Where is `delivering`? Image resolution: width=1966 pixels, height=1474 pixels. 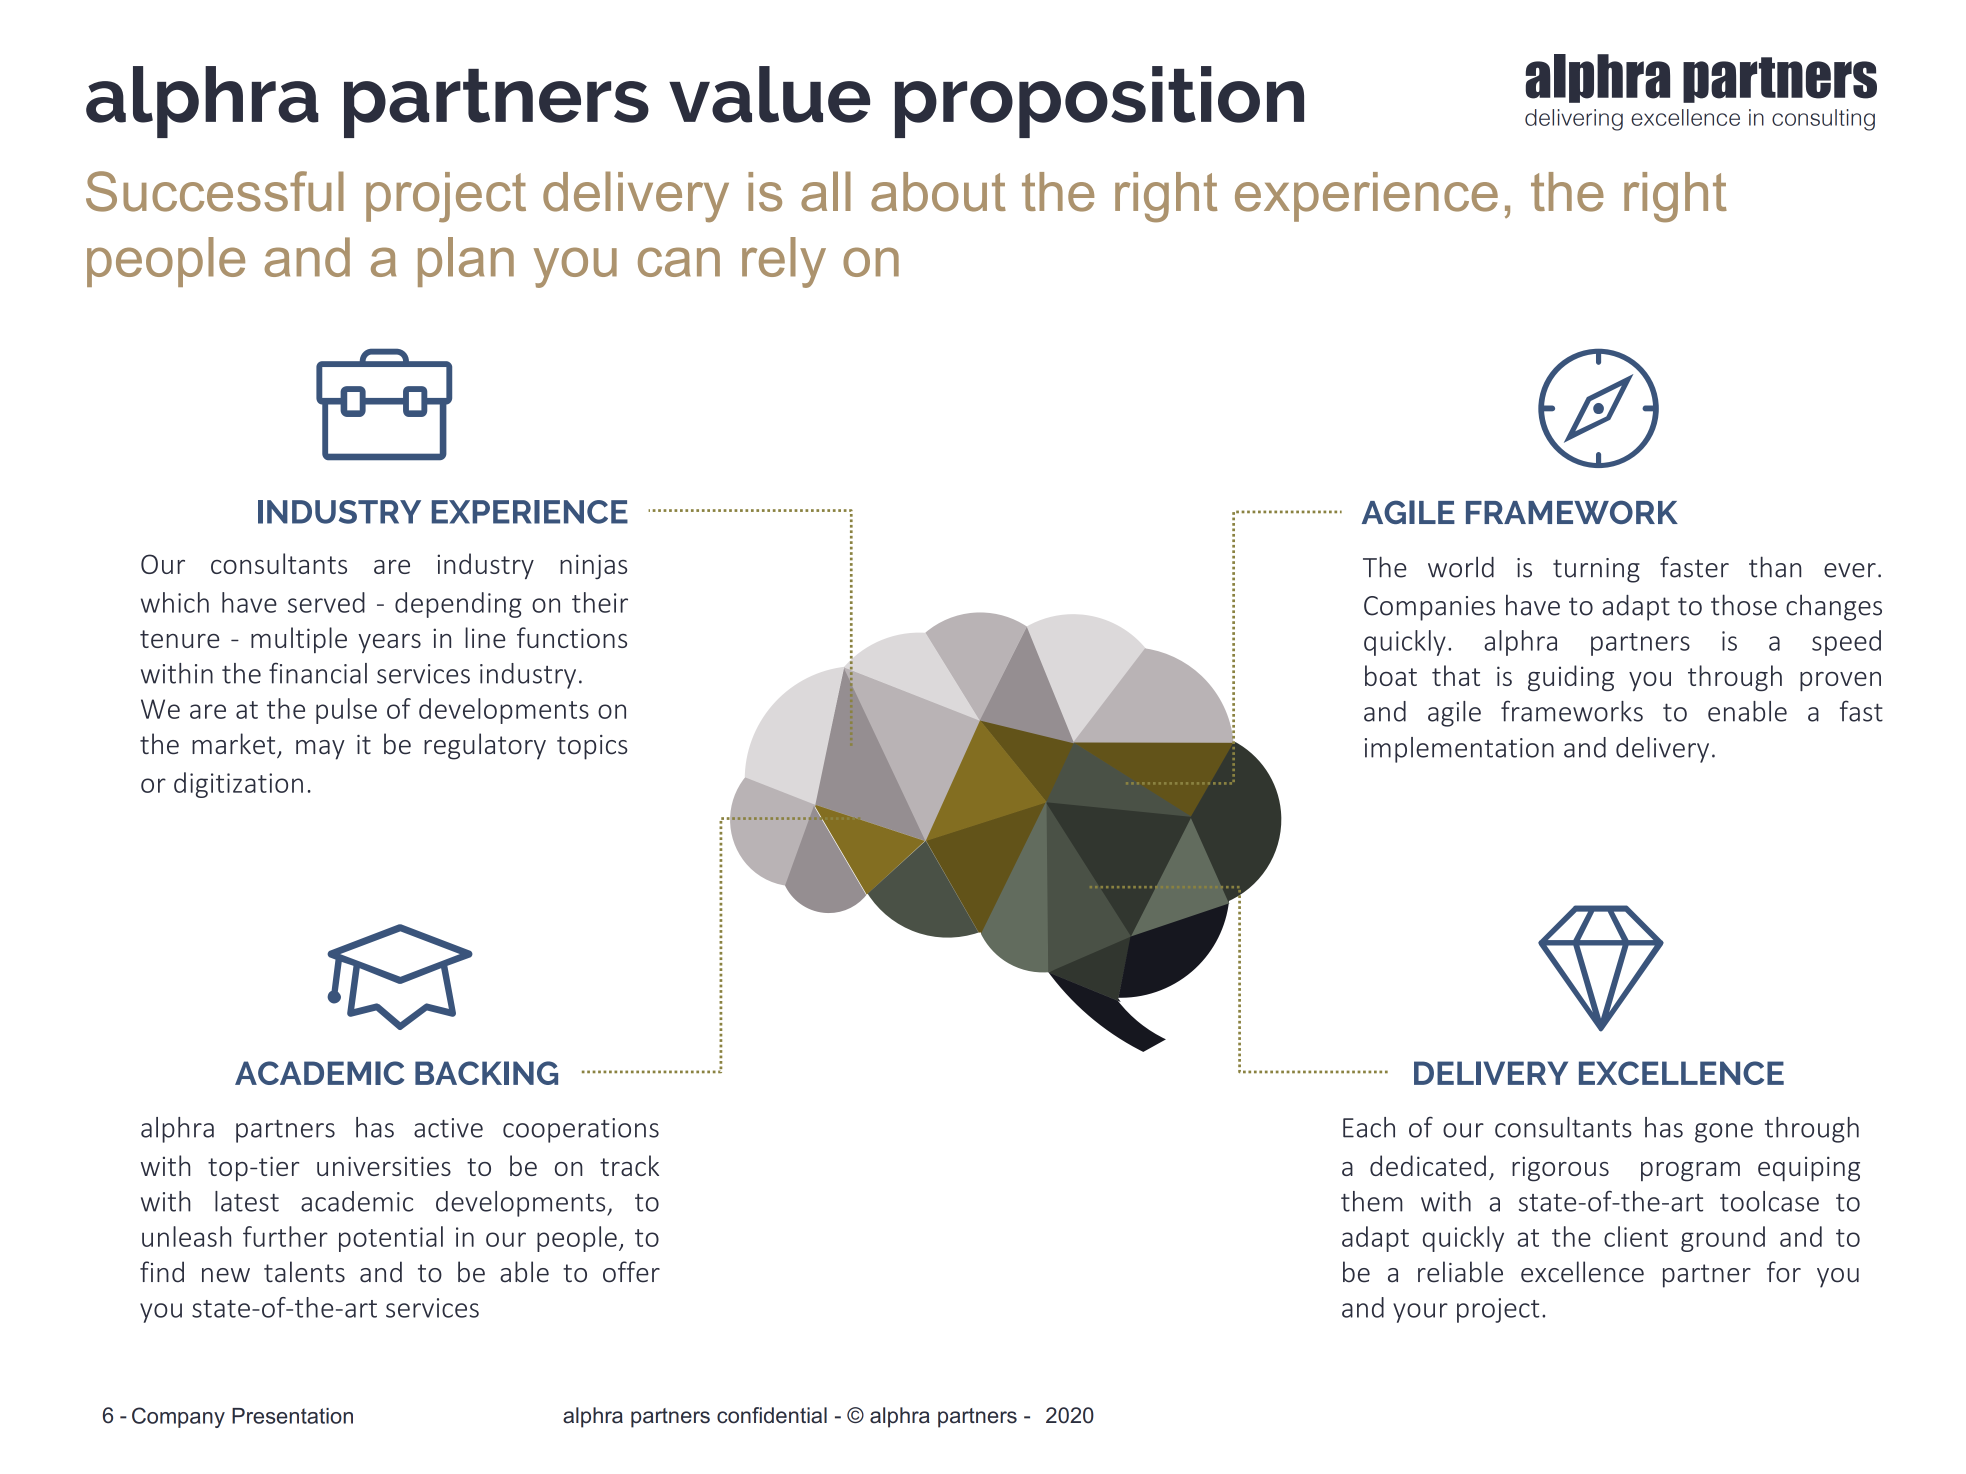 delivering is located at coordinates (1574, 120).
